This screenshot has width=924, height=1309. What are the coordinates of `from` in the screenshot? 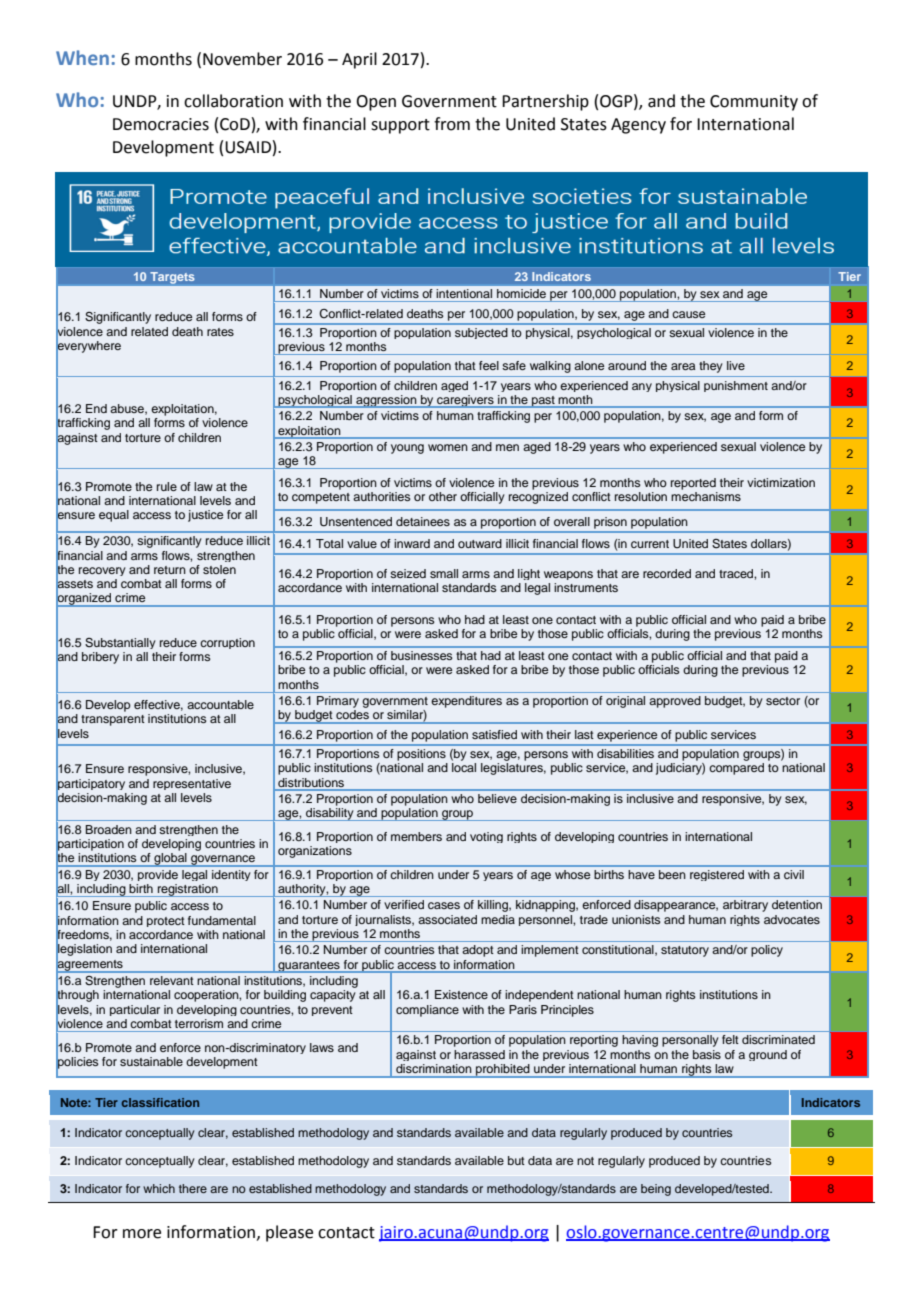 It's located at (452, 124).
